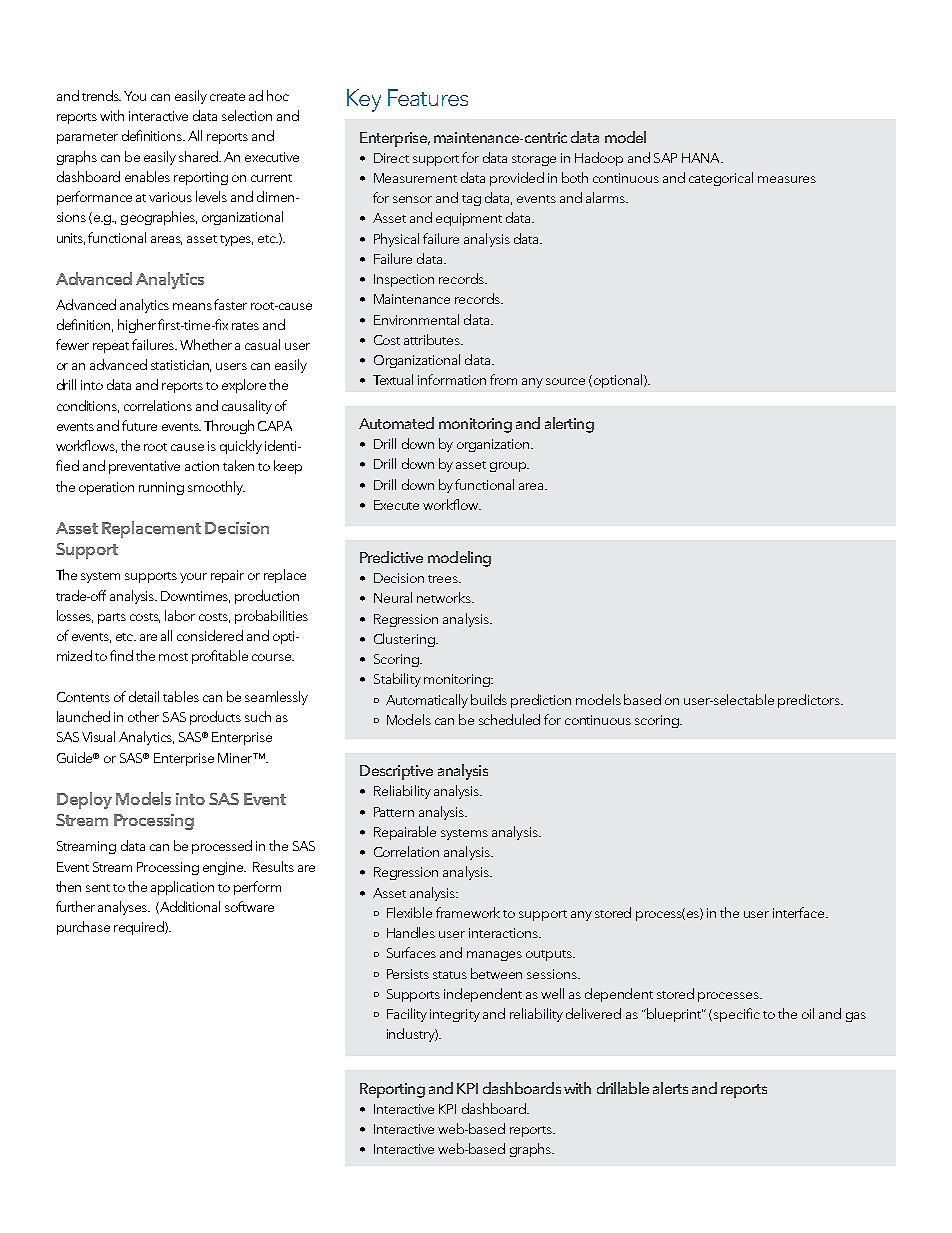 The height and width of the image is (1233, 952). Describe the element at coordinates (394, 812) in the image. I see `Pattern` at that location.
